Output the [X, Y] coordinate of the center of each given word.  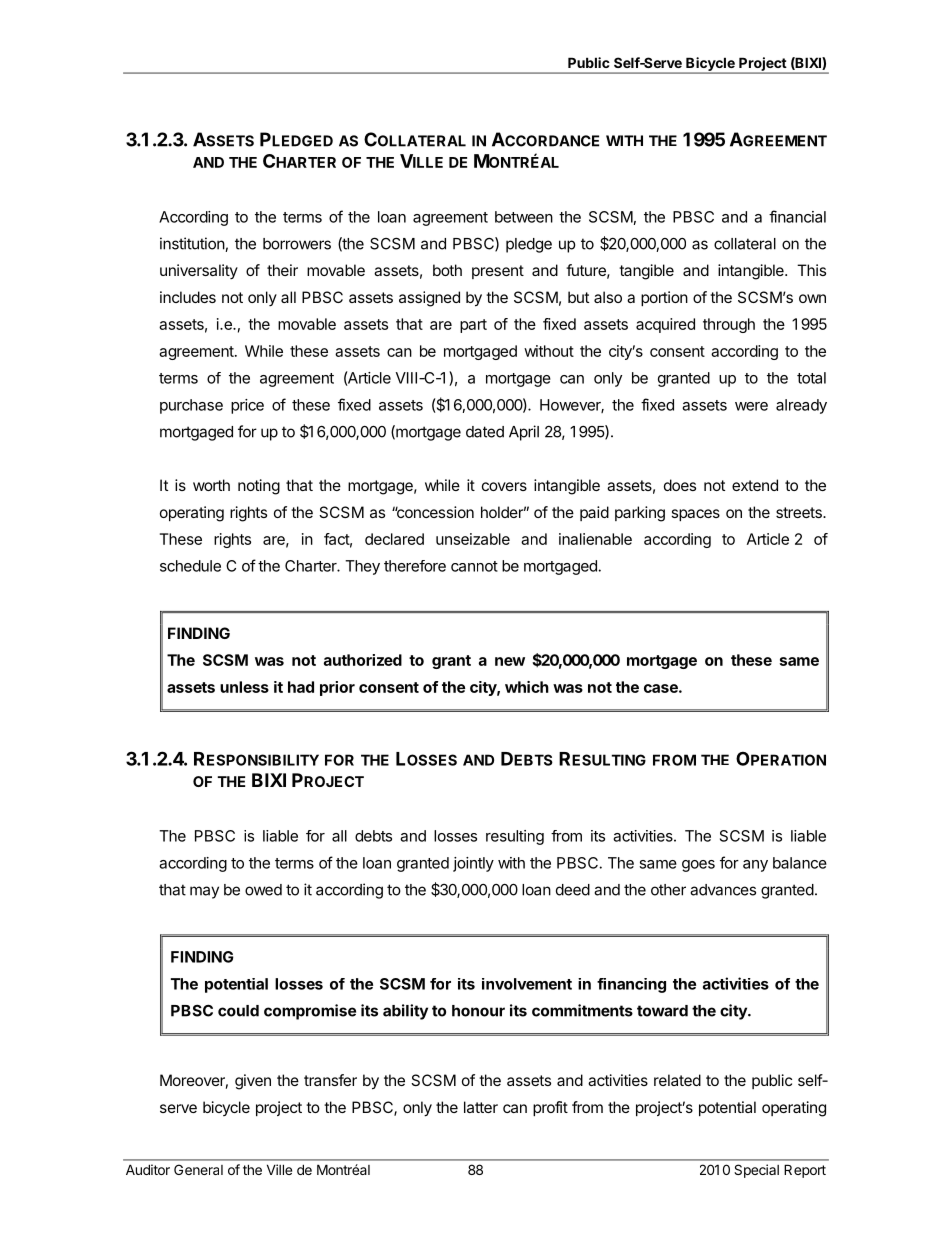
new [510, 661]
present [498, 272]
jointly [473, 864]
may [204, 892]
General [198, 1169]
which [527, 687]
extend [755, 485]
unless [244, 687]
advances [723, 890]
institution [193, 244]
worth [211, 485]
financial [797, 216]
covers [504, 486]
